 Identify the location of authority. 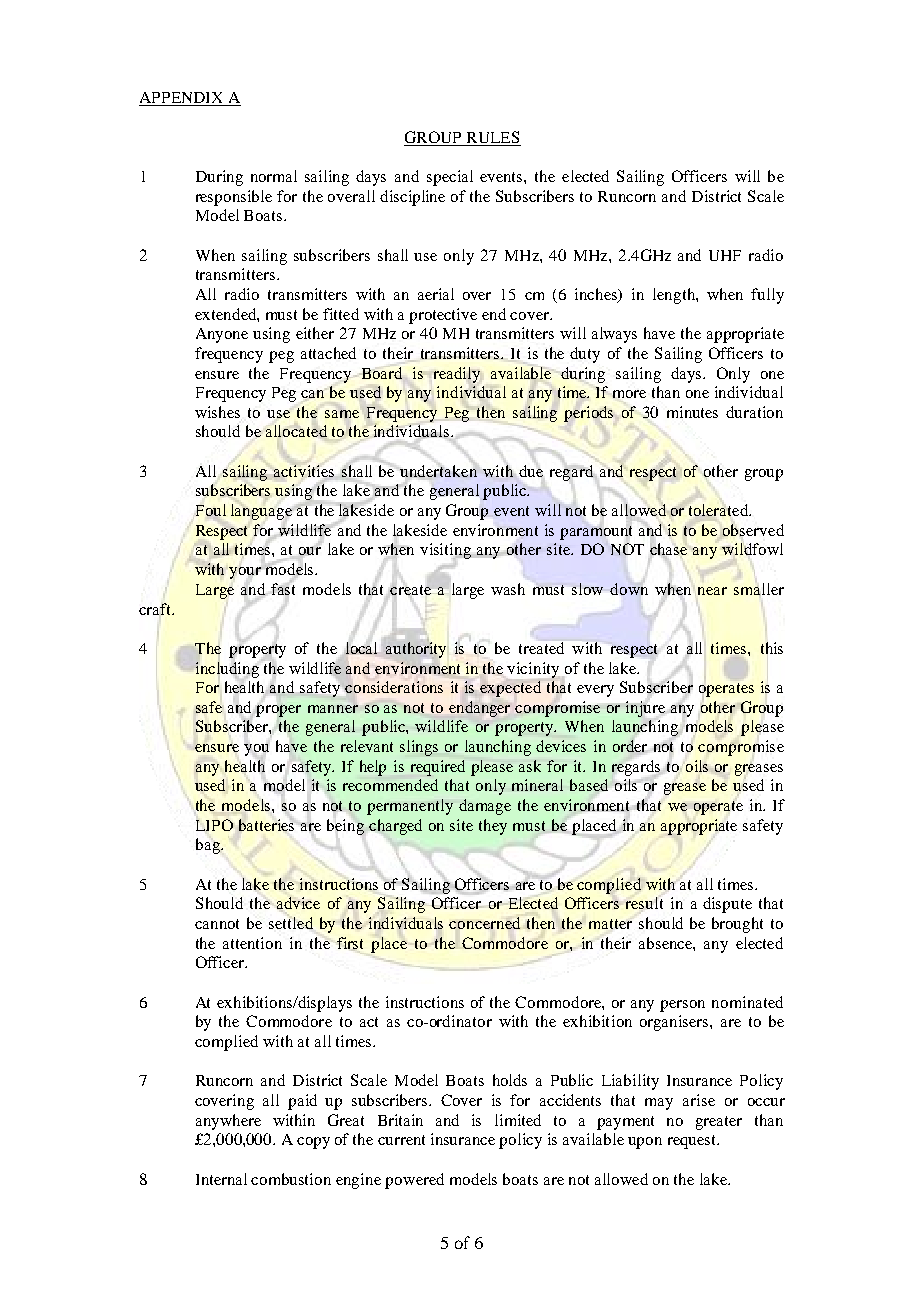
(416, 650).
